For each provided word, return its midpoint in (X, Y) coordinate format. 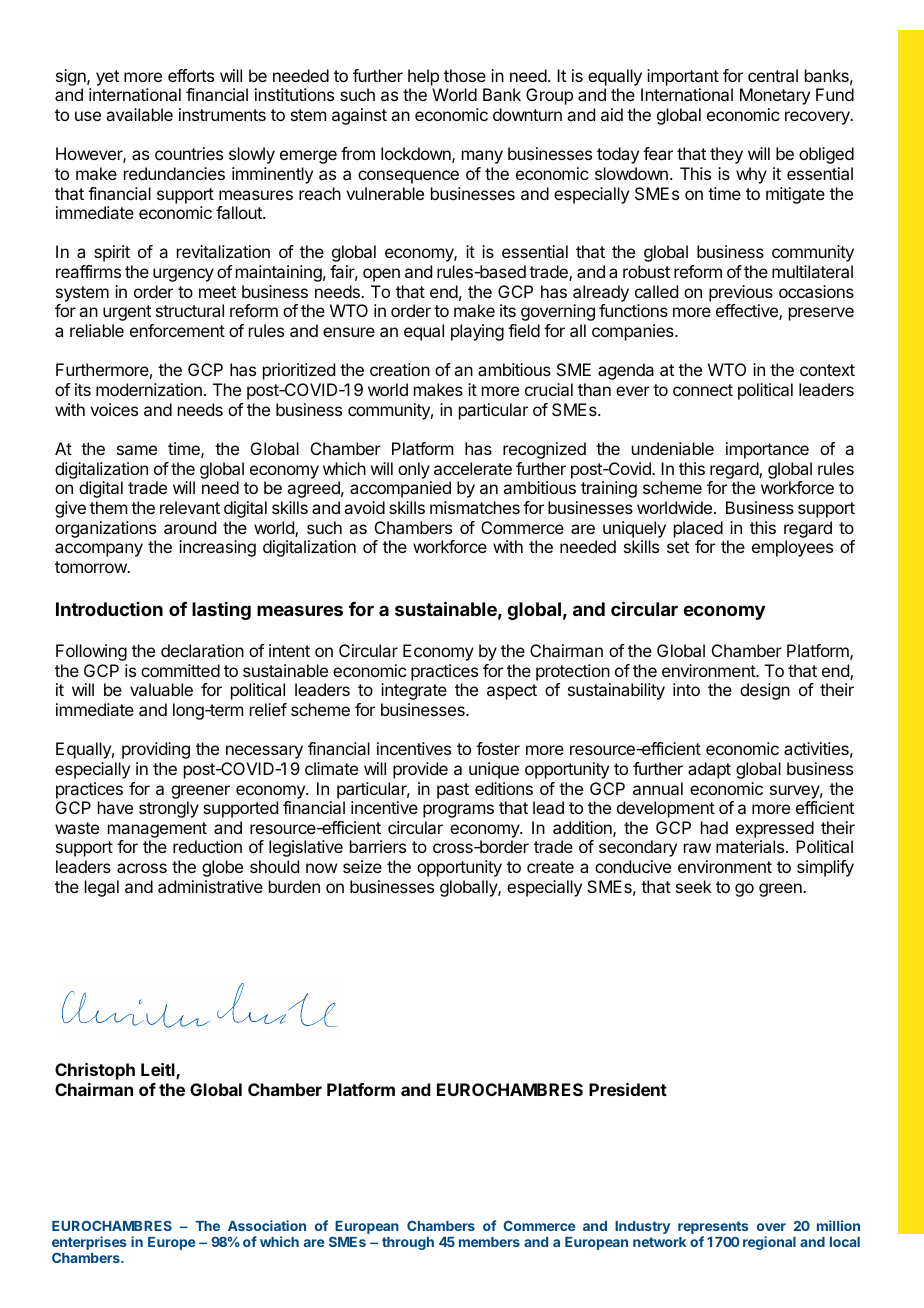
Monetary (775, 96)
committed (180, 670)
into (686, 689)
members (489, 1242)
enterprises (89, 1243)
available (139, 114)
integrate (414, 691)
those (465, 75)
